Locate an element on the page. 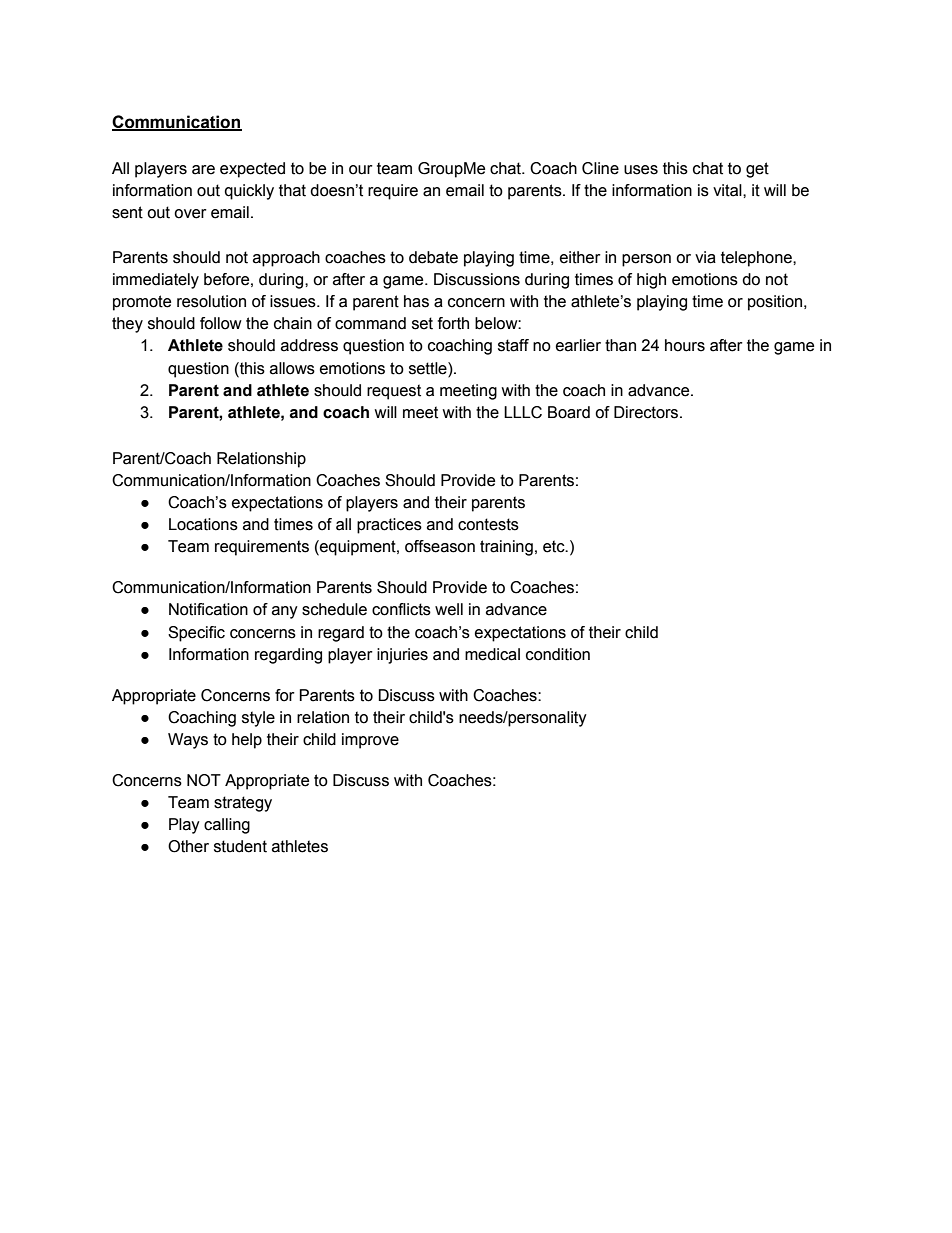 This document has width=952, height=1233. follow is located at coordinates (221, 323).
